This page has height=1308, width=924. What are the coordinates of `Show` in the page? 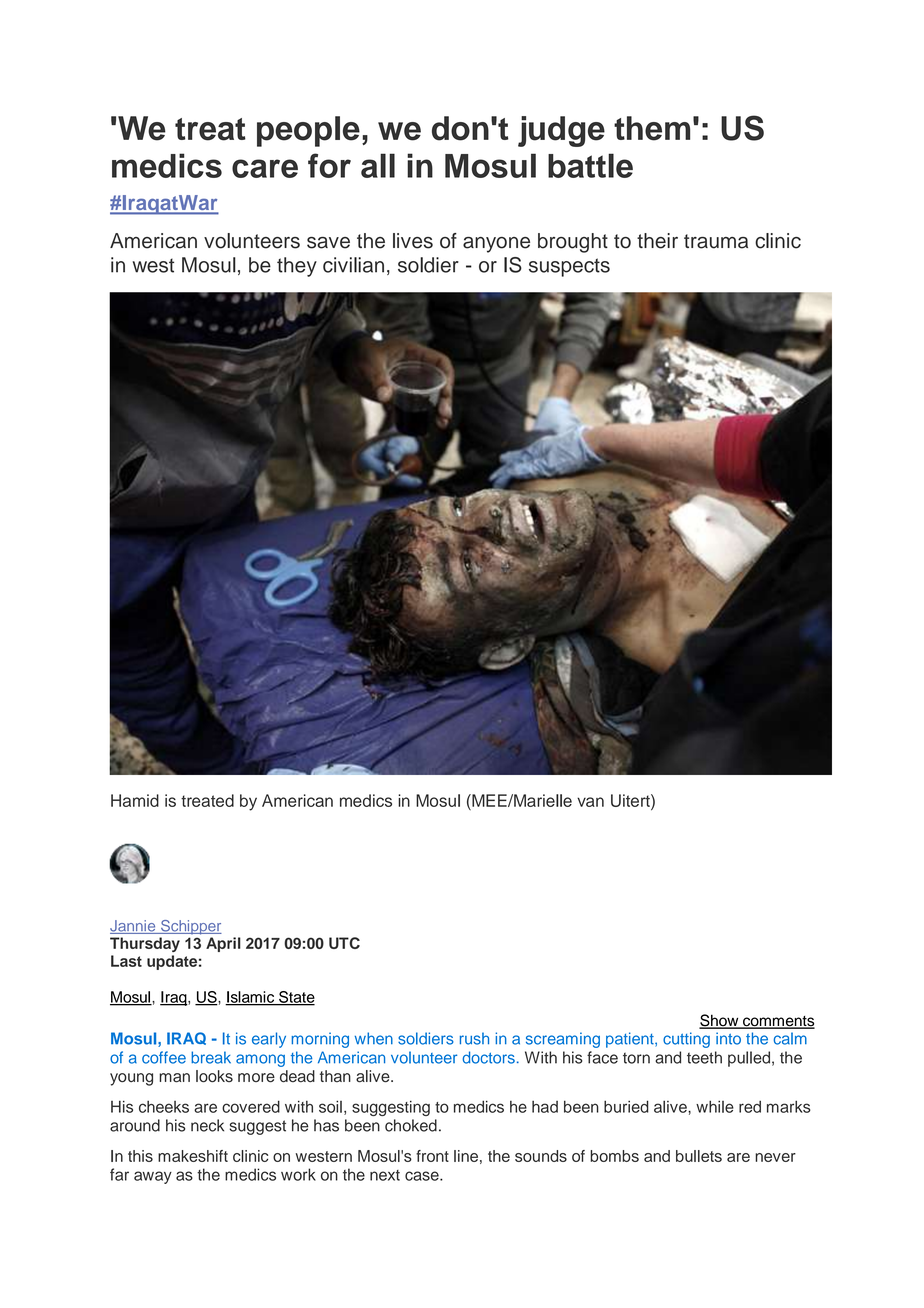 It's located at (720, 1021).
